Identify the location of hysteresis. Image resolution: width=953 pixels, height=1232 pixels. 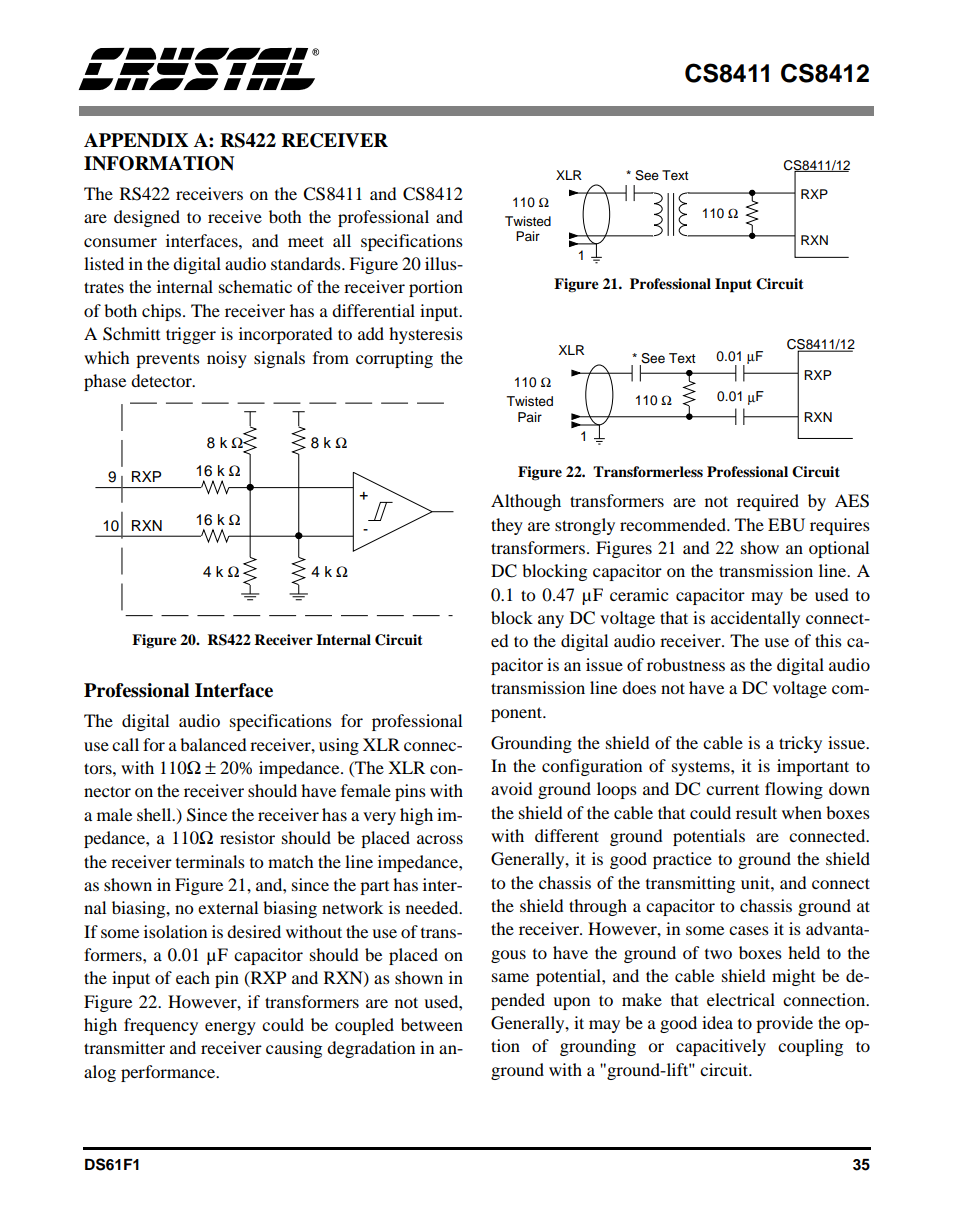
(426, 335).
